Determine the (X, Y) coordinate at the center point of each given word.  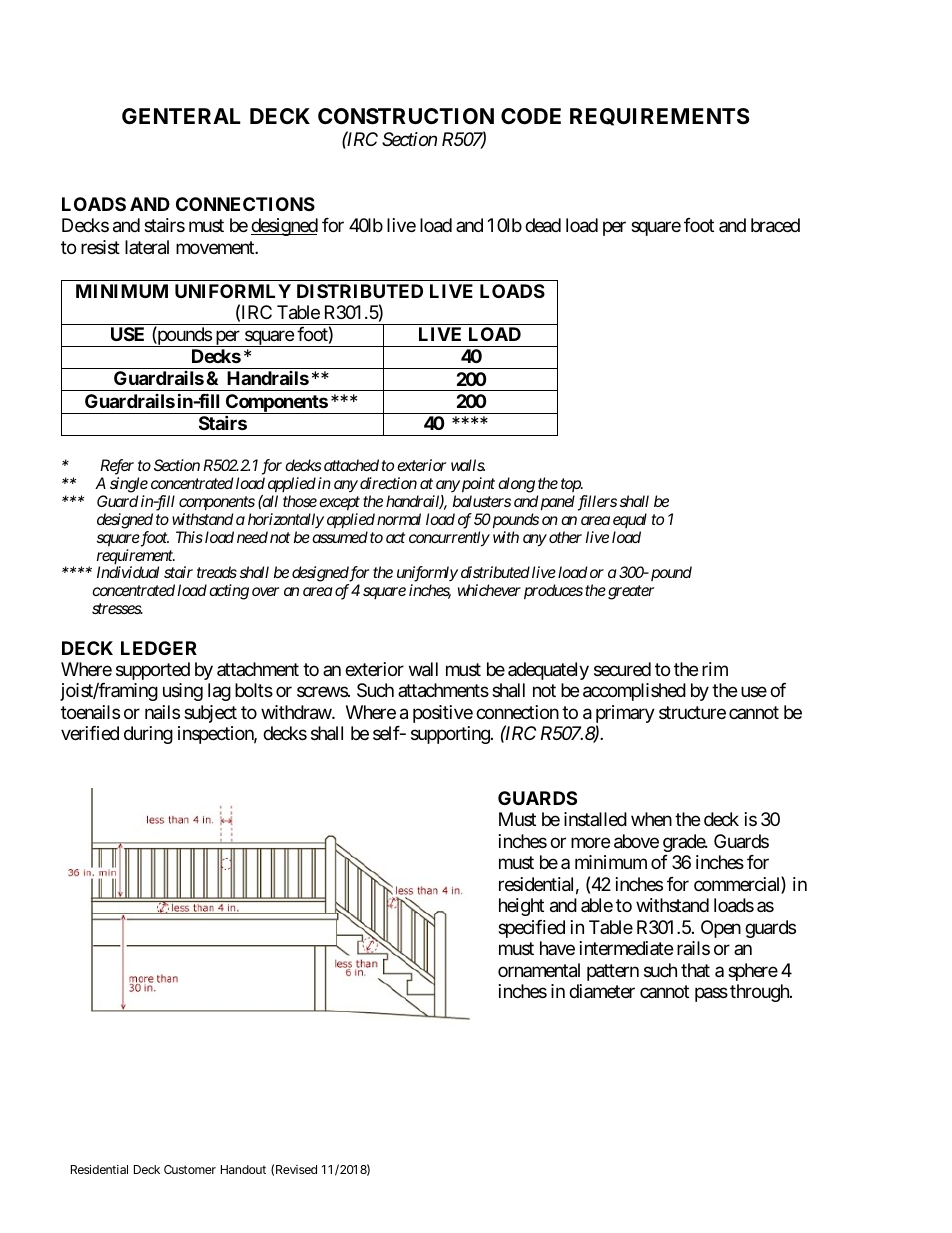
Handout (243, 1169)
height (521, 907)
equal (630, 520)
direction (388, 483)
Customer (190, 1169)
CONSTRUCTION (406, 116)
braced (775, 225)
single (129, 485)
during (148, 735)
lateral (147, 247)
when (651, 819)
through (760, 993)
